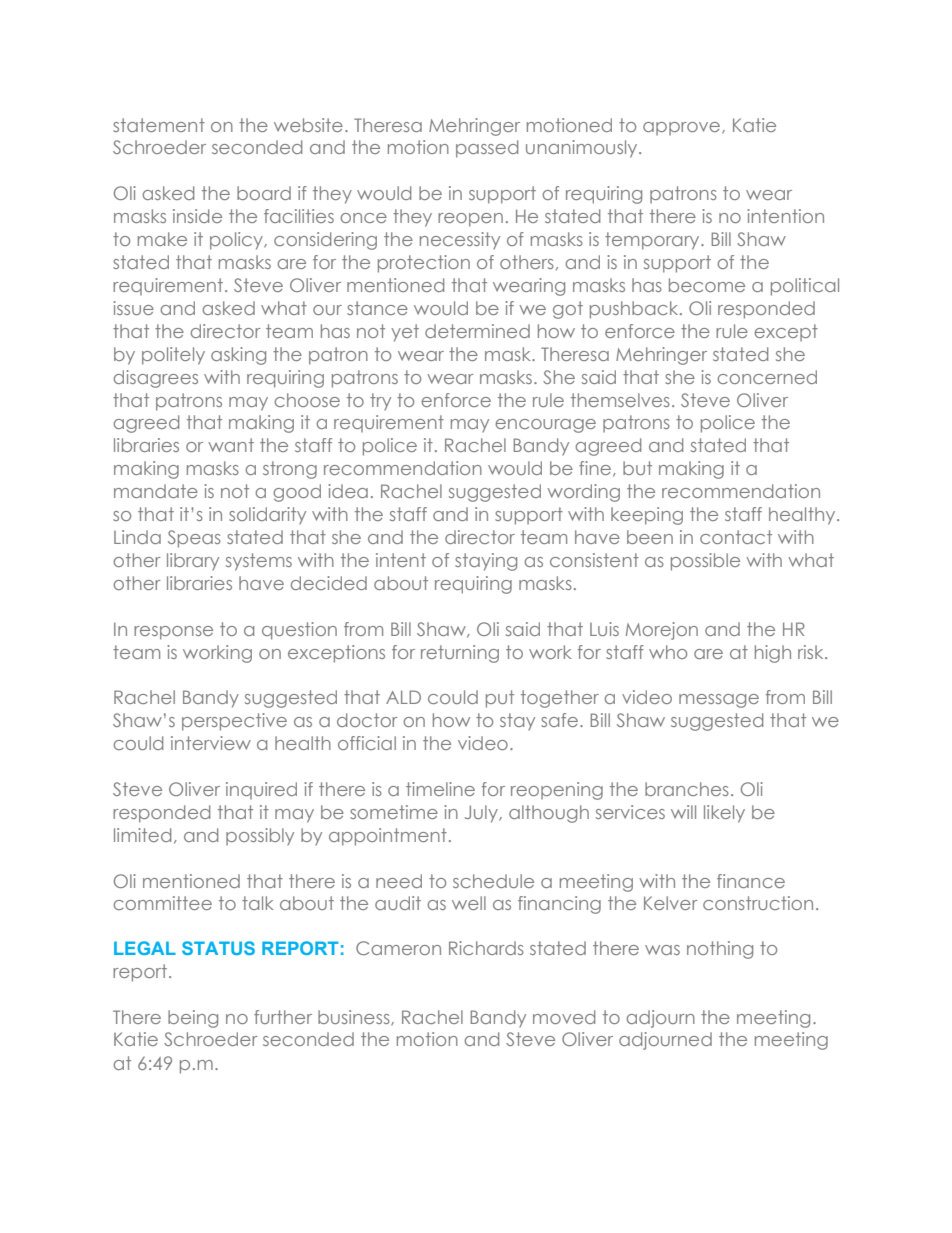  I want to click on put, so click(500, 699).
